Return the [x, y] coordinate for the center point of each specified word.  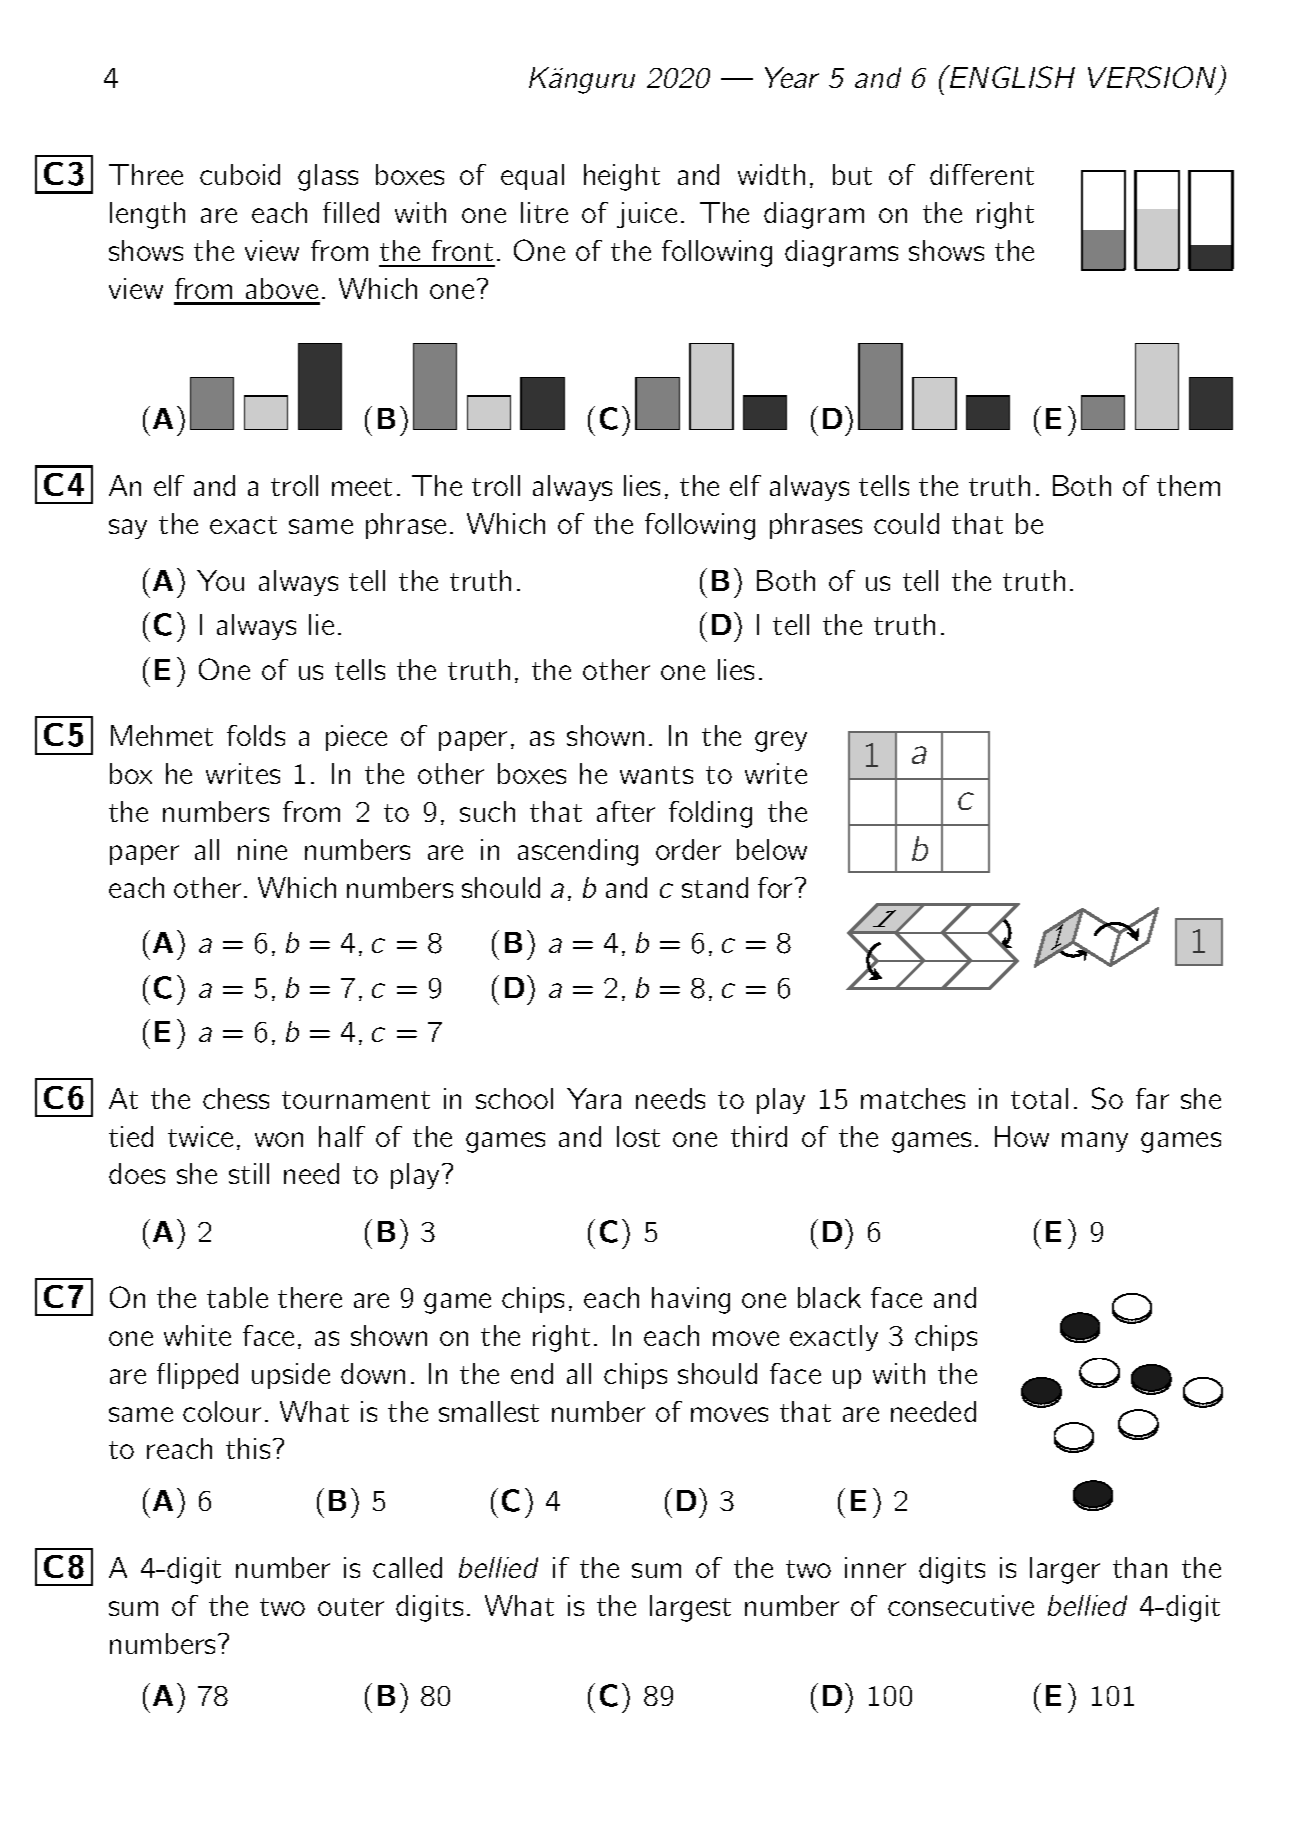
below [772, 849]
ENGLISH [1011, 76]
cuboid [240, 174]
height [622, 177]
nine [262, 849]
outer [351, 1607]
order [688, 849]
